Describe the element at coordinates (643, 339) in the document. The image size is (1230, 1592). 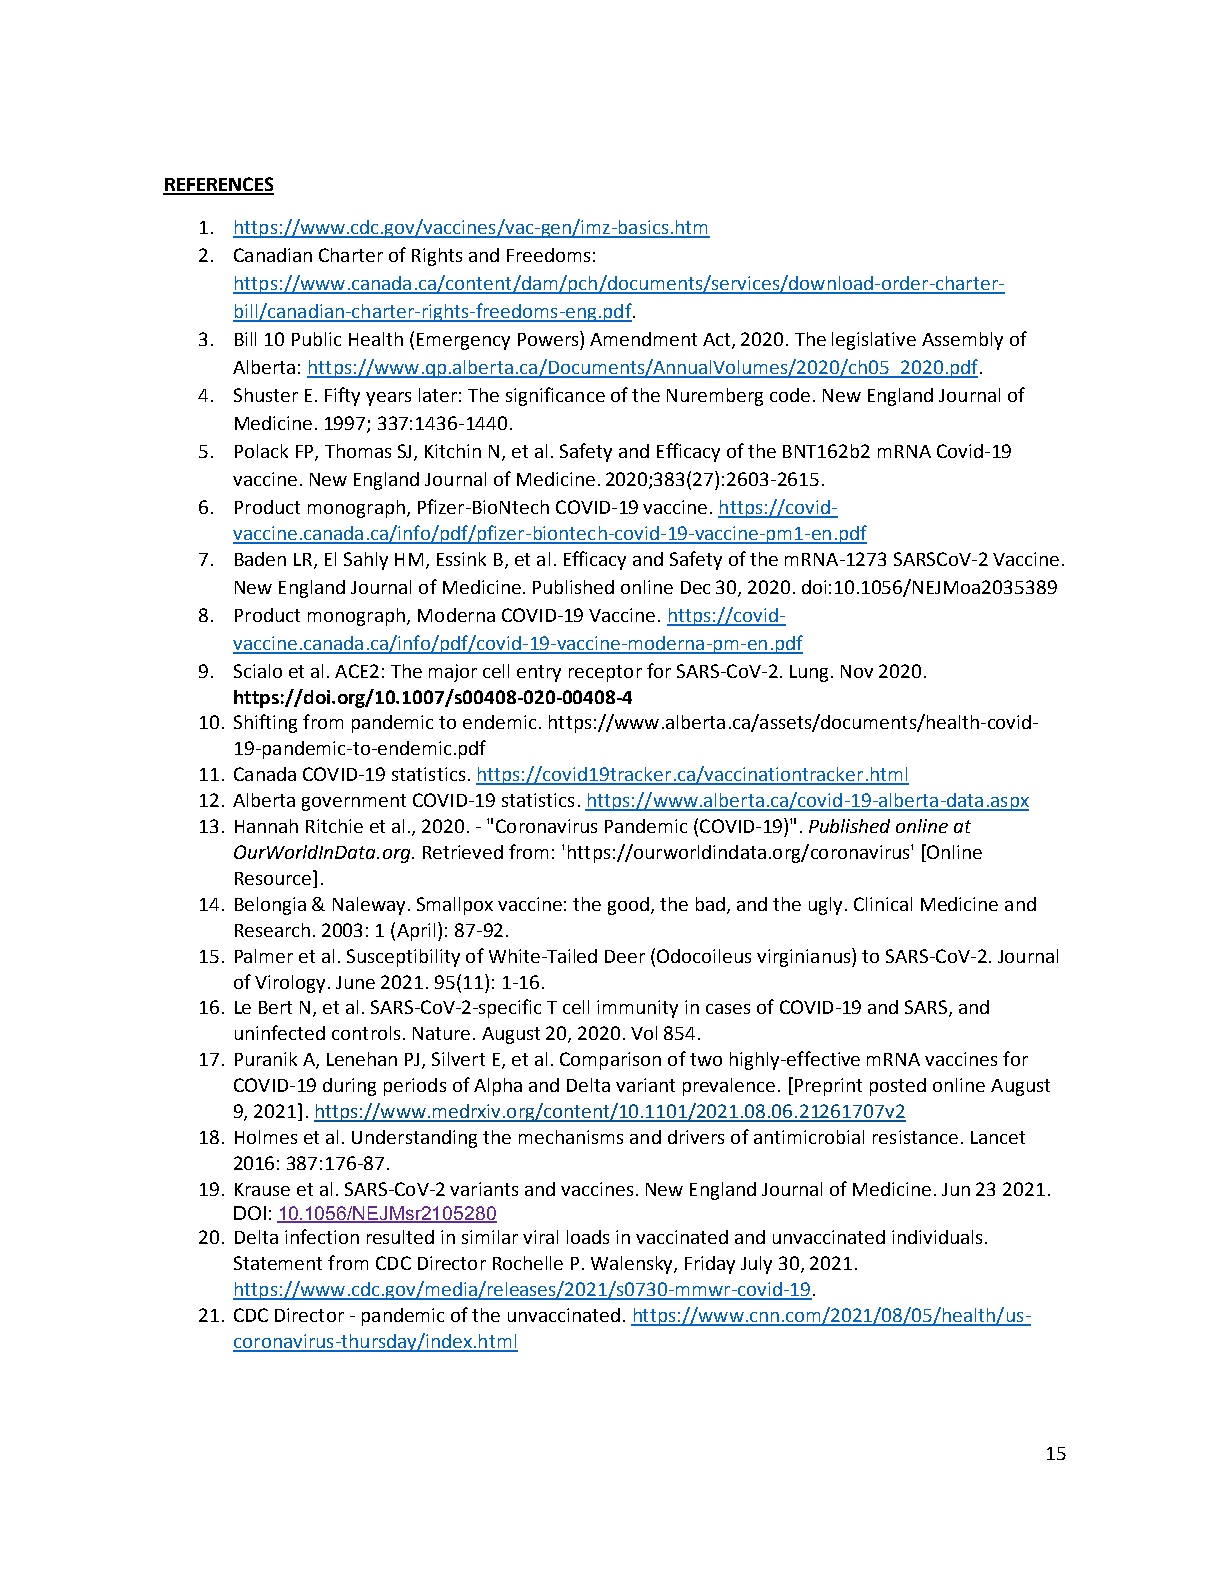
I see `Amendment` at that location.
